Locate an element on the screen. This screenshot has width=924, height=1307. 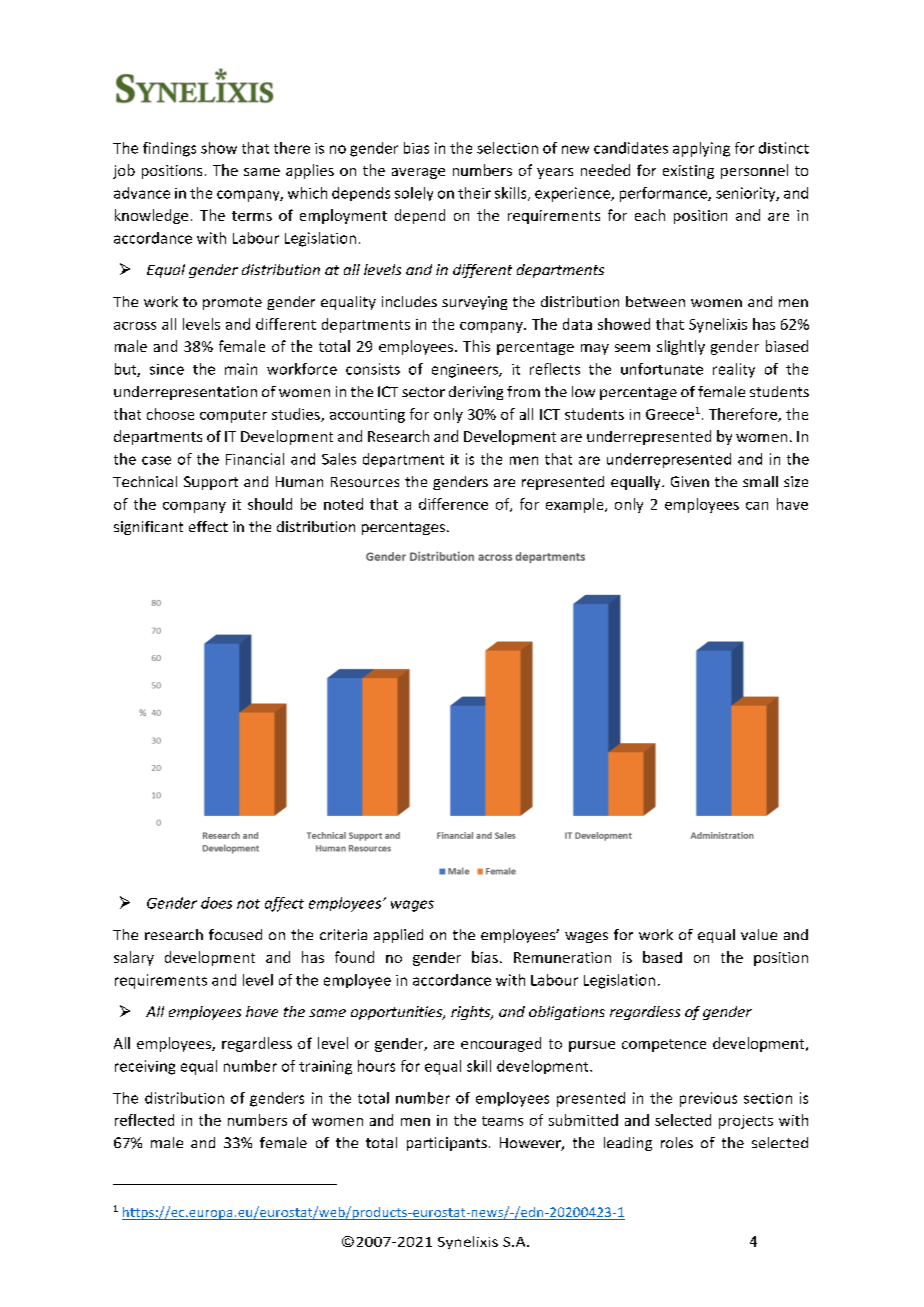
Given is located at coordinates (690, 481).
